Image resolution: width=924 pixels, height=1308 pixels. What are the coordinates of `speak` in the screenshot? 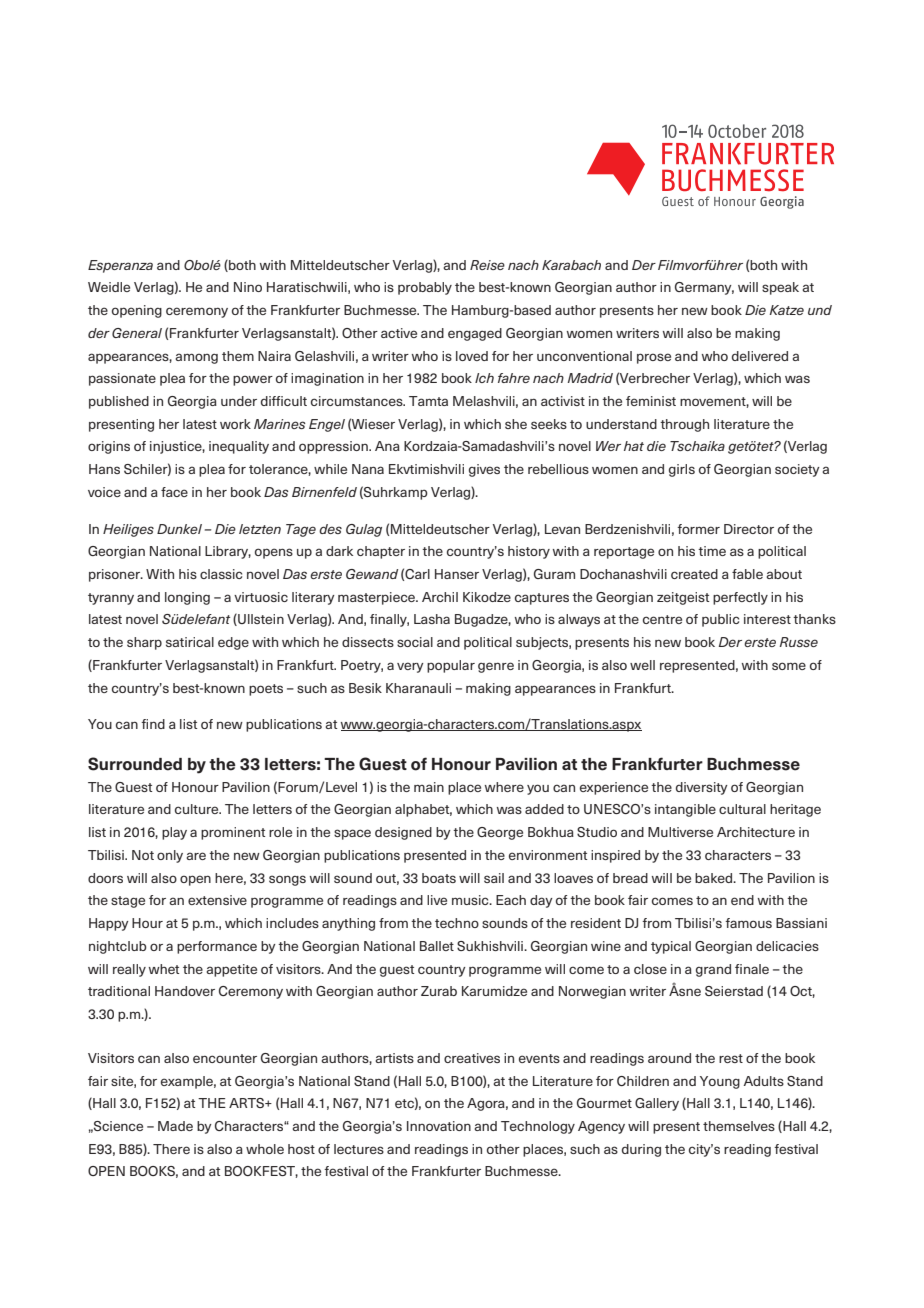 It's located at (780, 288).
